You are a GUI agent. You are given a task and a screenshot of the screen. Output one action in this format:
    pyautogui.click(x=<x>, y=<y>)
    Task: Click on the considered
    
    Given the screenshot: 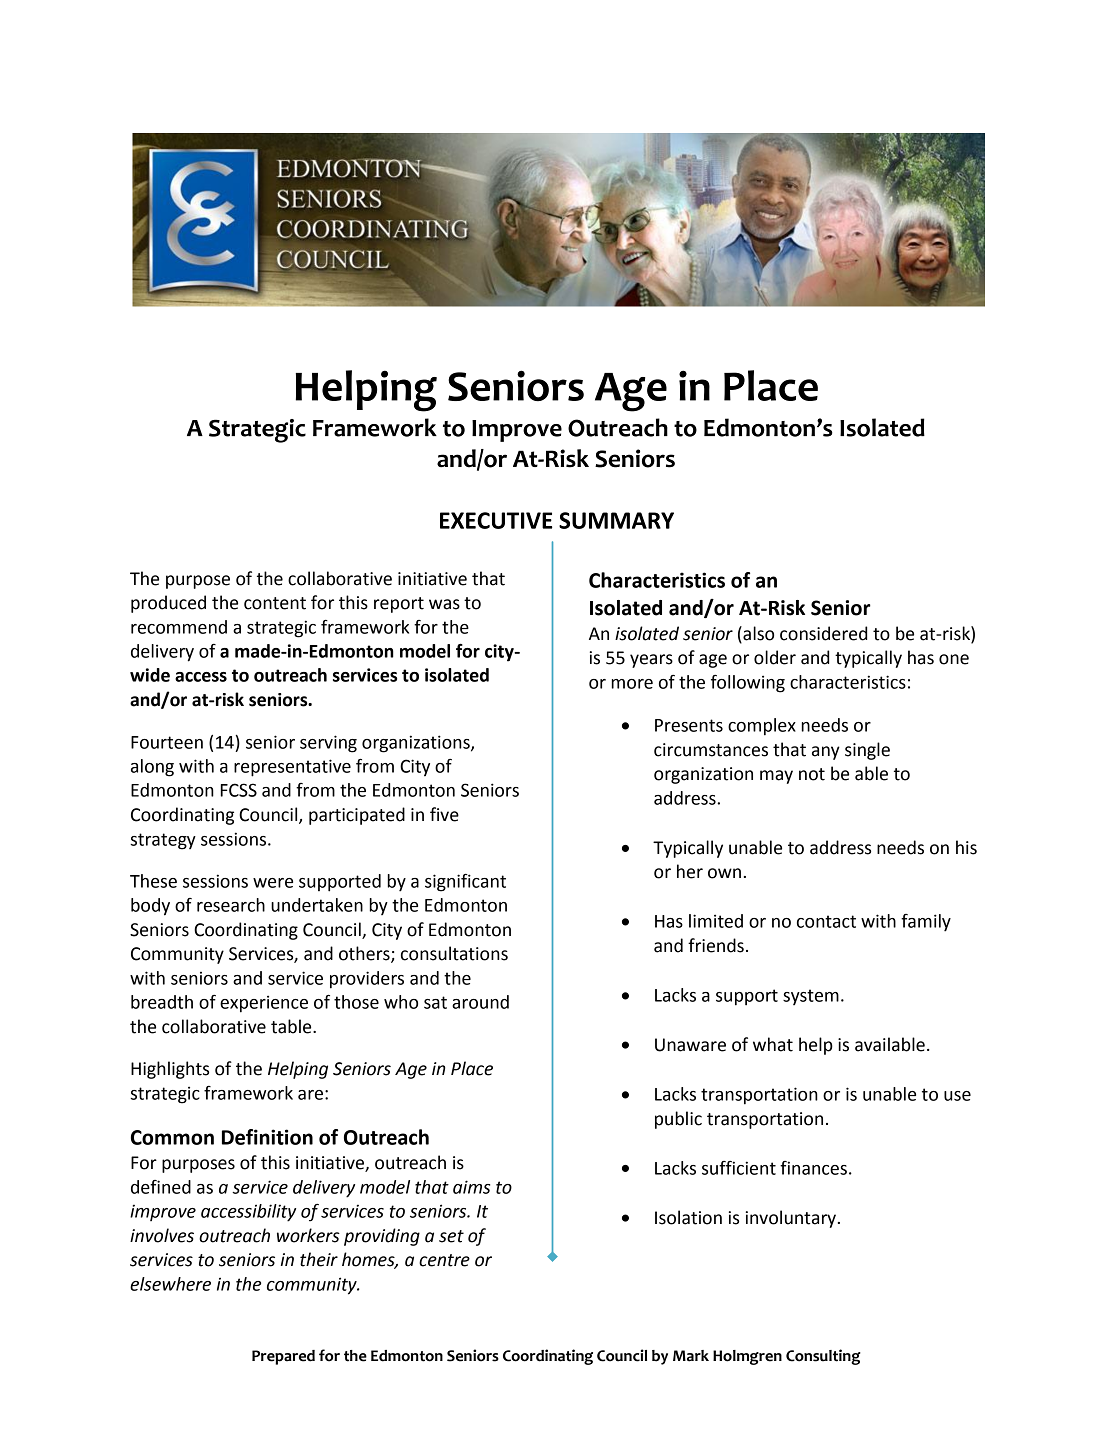 What is the action you would take?
    pyautogui.click(x=823, y=633)
